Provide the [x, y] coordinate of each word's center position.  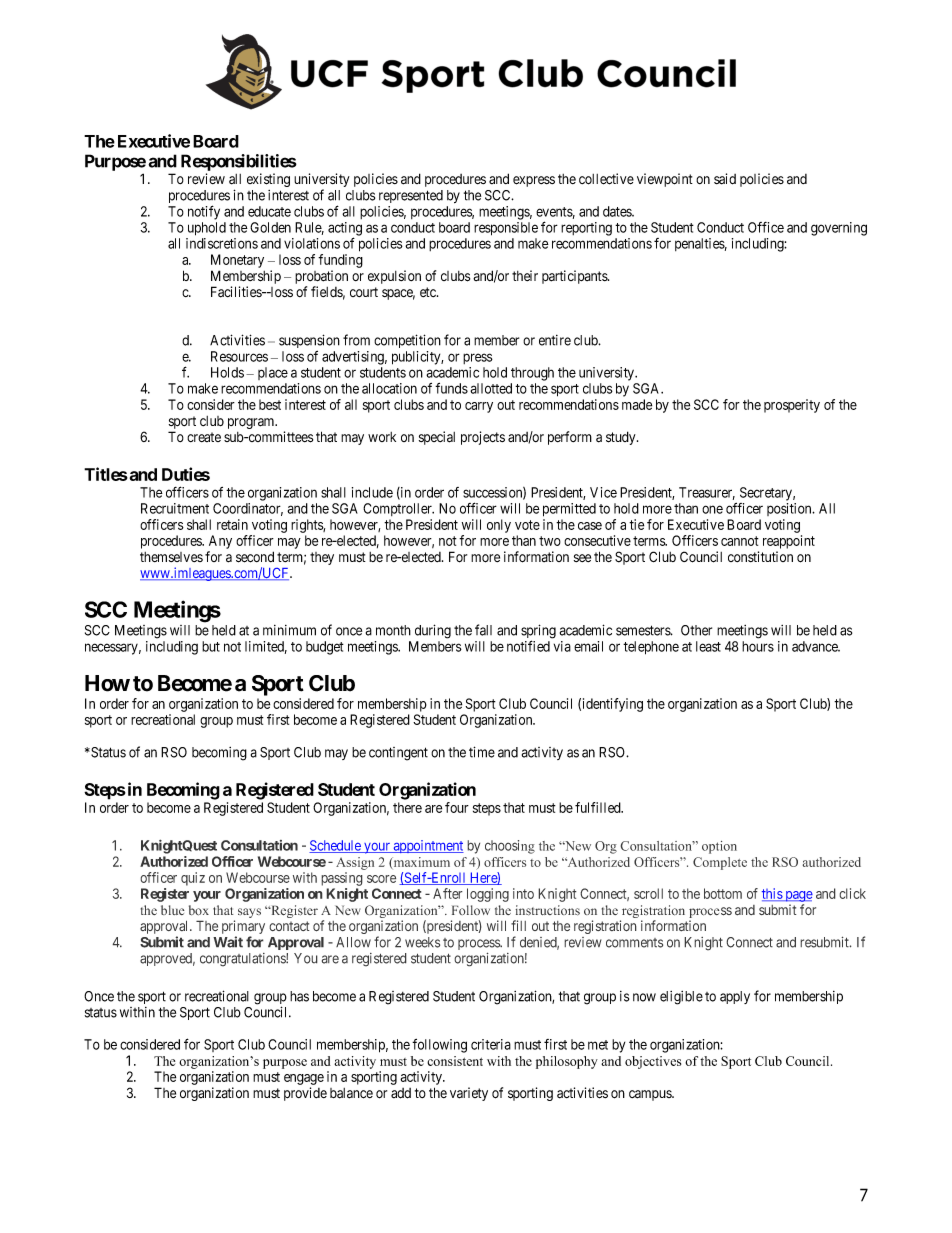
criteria [491, 1044]
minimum [289, 630]
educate [269, 211]
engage [304, 1079]
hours [758, 646]
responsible [506, 229]
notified [528, 646]
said [725, 179]
